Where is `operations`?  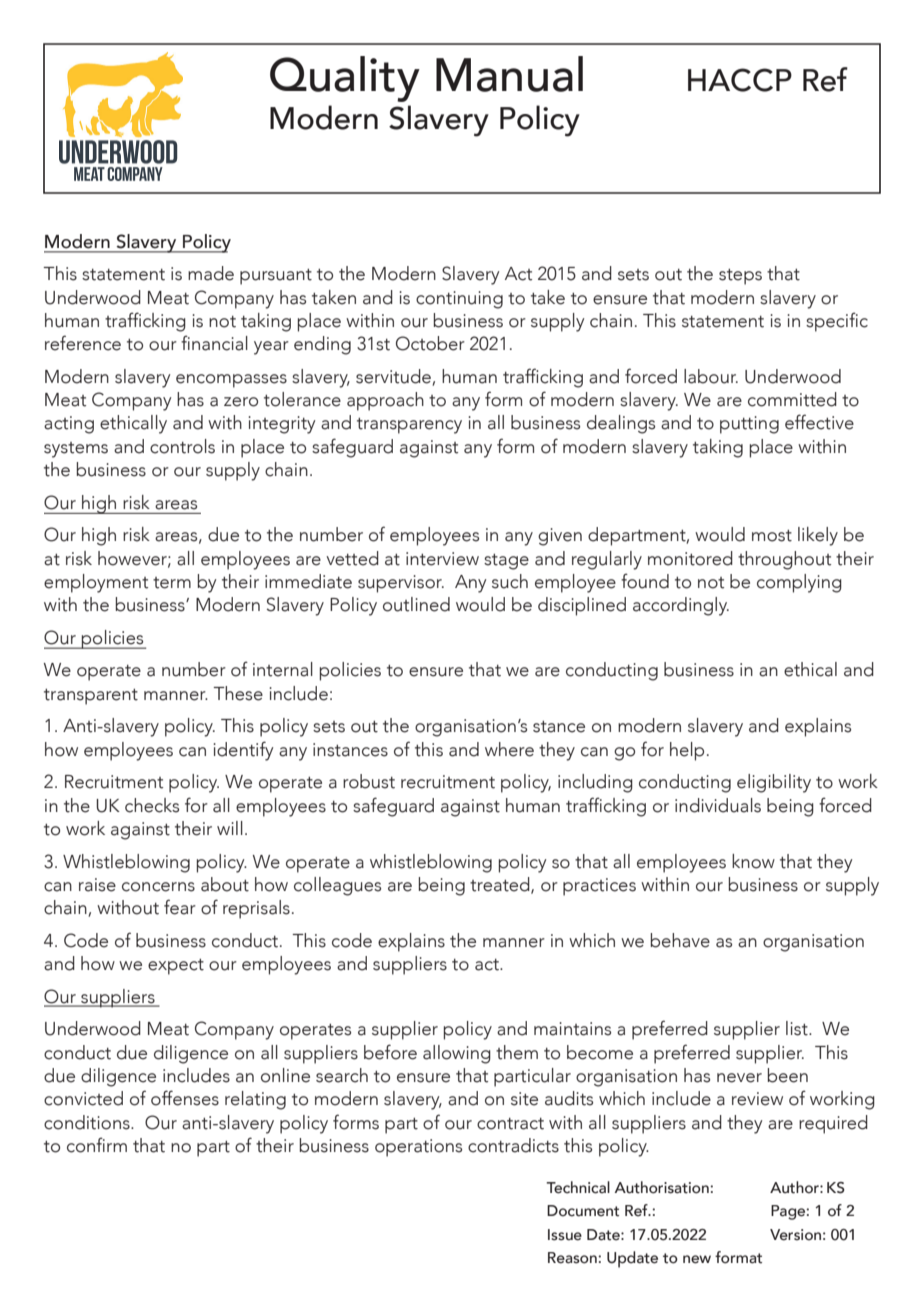
operations is located at coordinates (418, 1148).
